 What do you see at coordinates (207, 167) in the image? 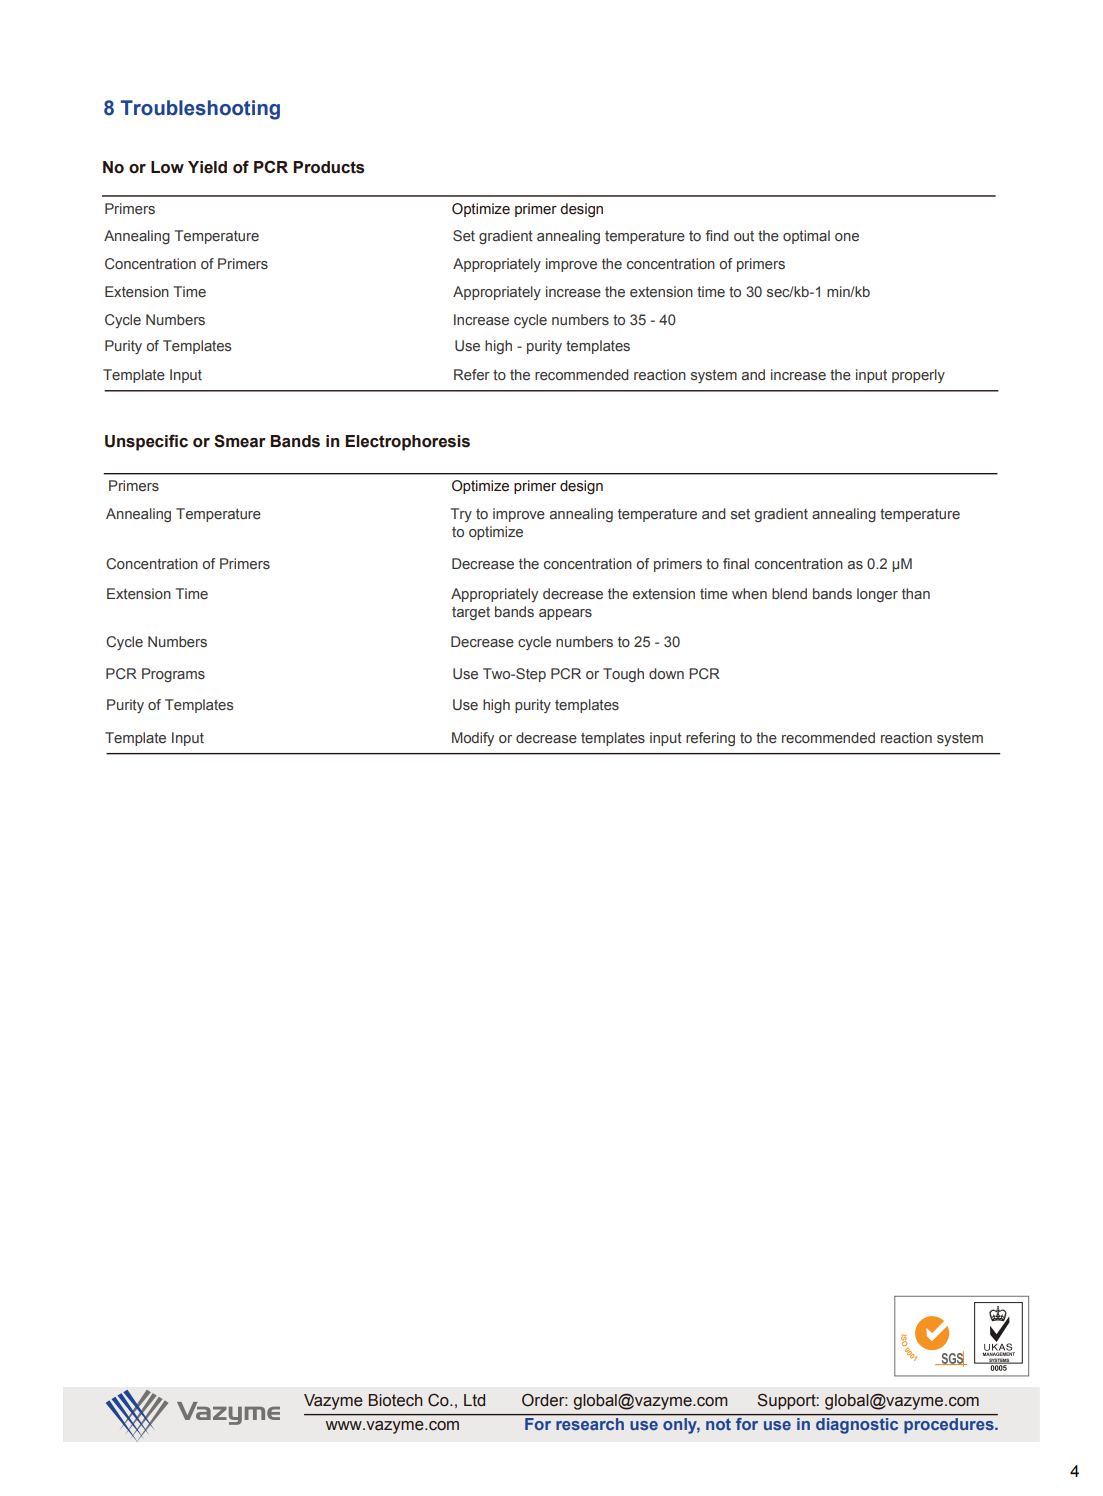
I see `Yield` at bounding box center [207, 167].
